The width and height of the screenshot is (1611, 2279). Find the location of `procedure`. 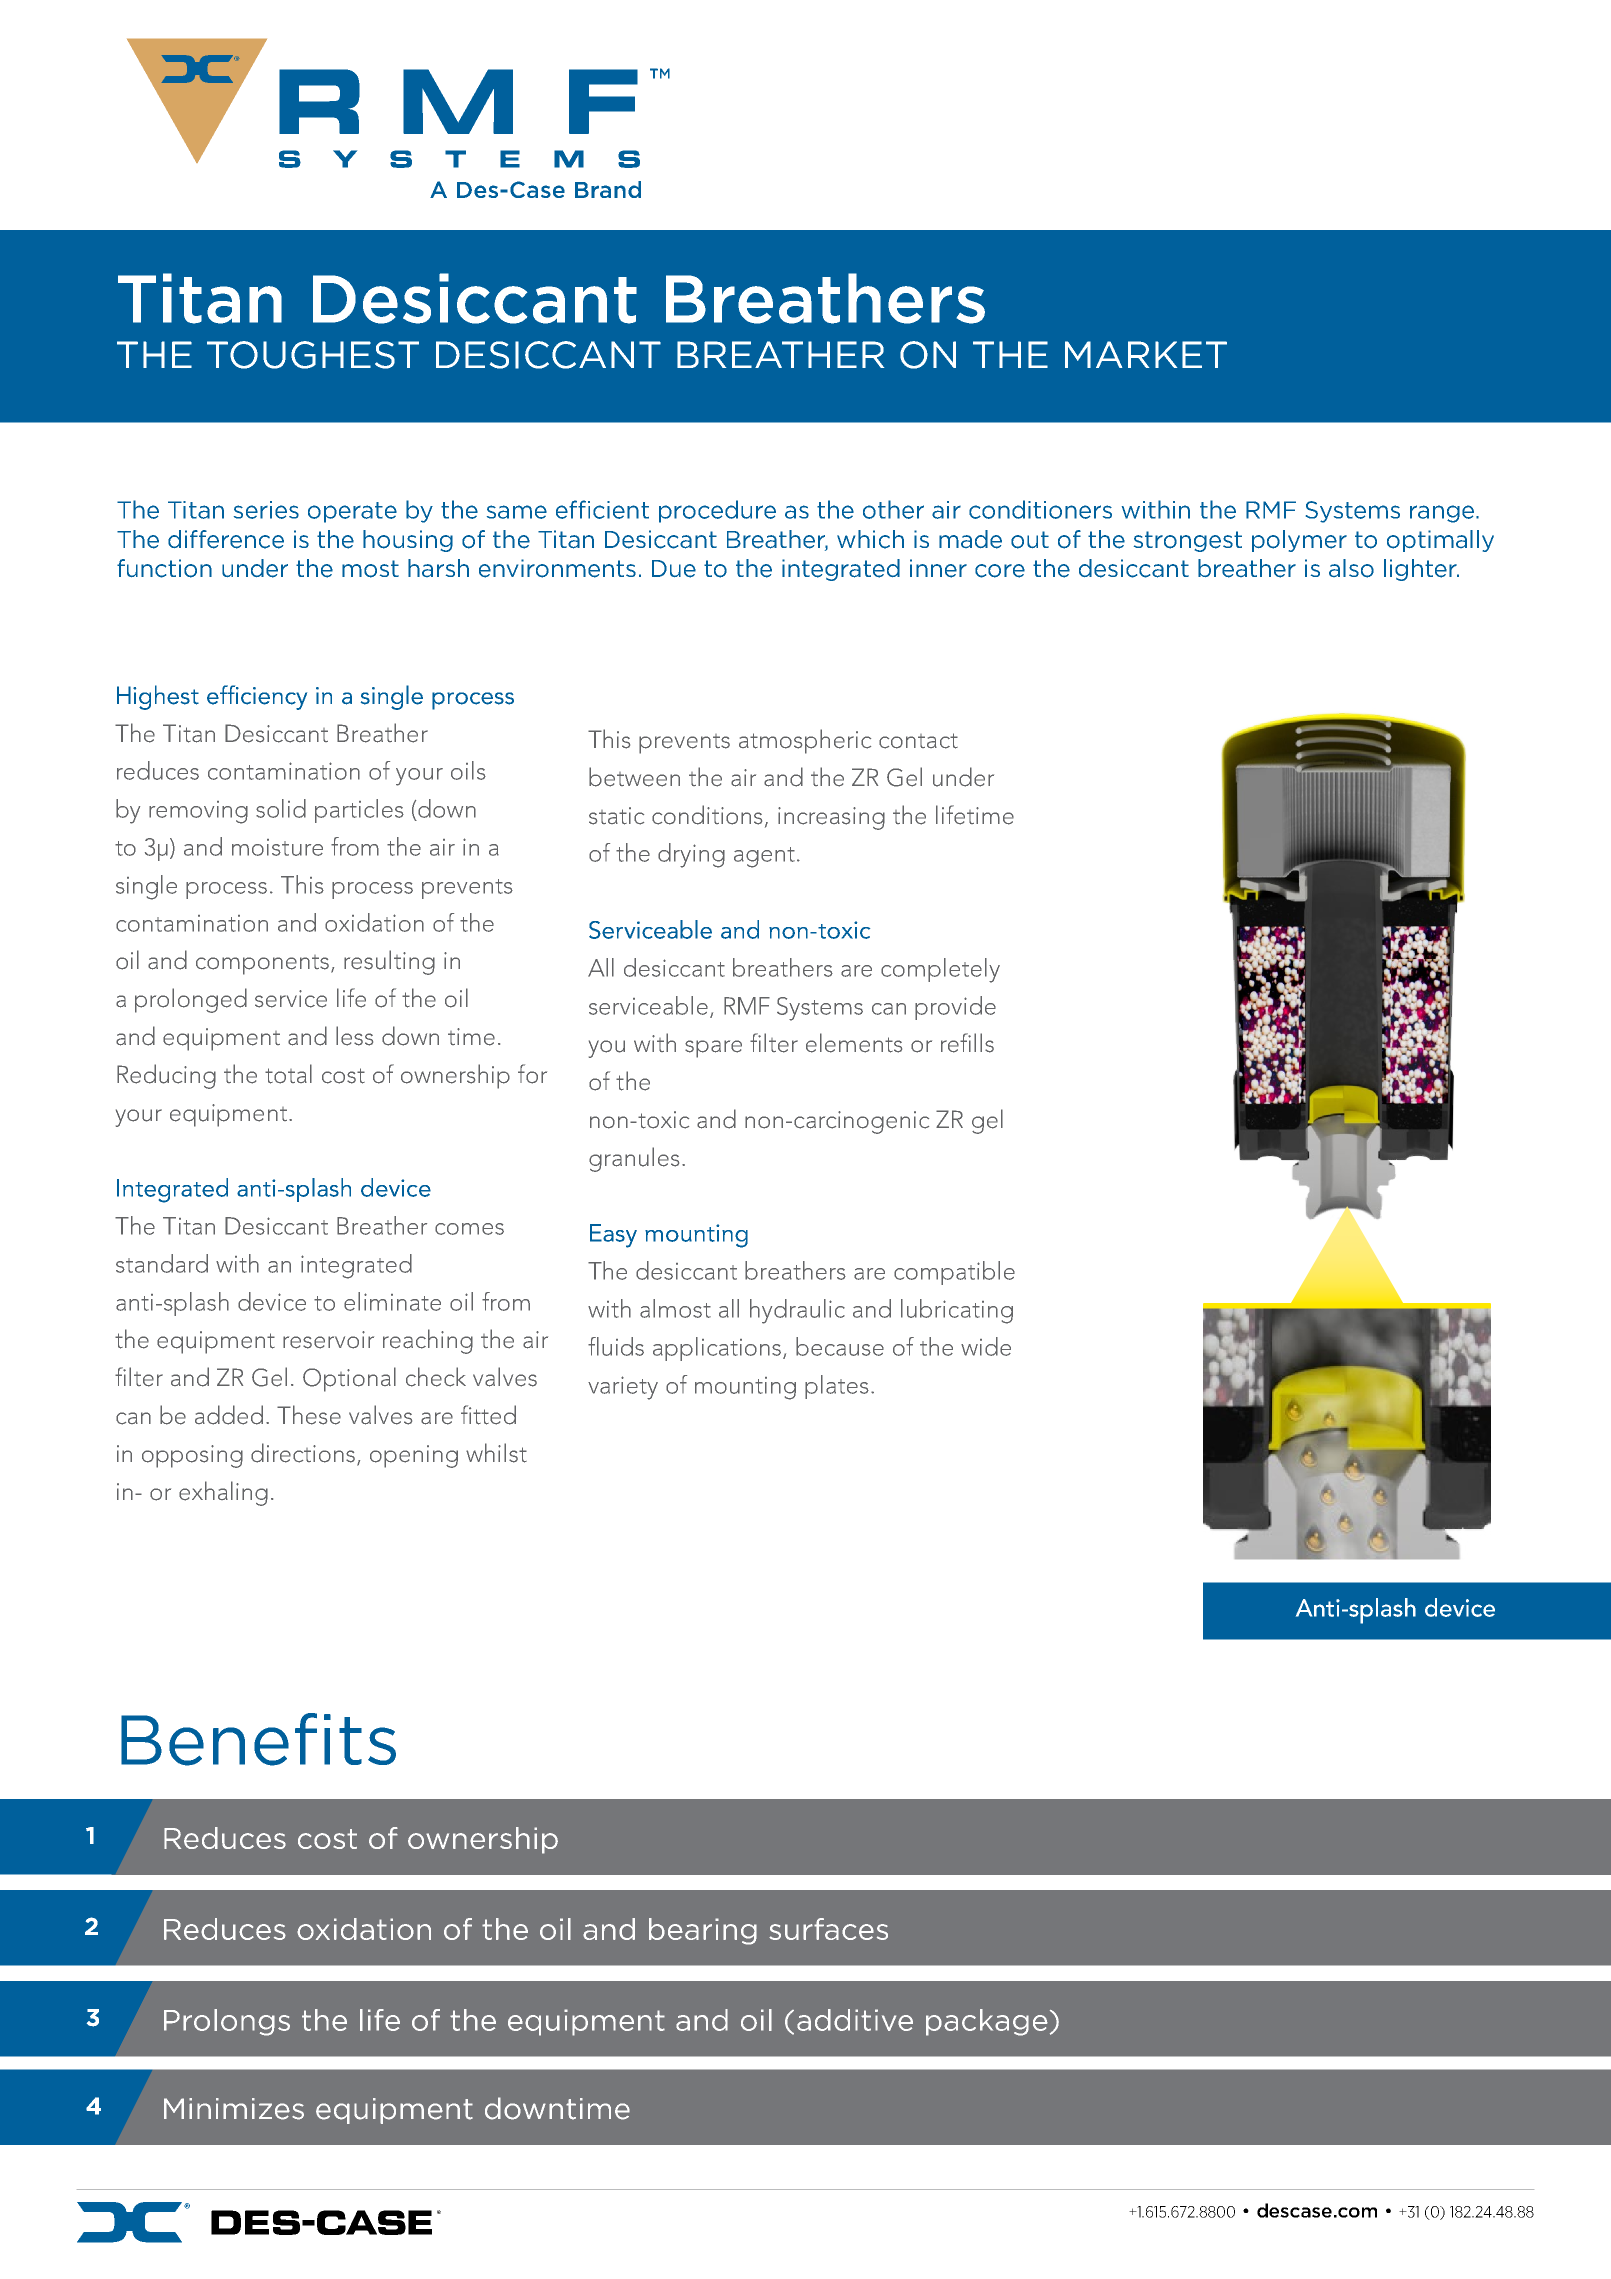

procedure is located at coordinates (717, 511).
